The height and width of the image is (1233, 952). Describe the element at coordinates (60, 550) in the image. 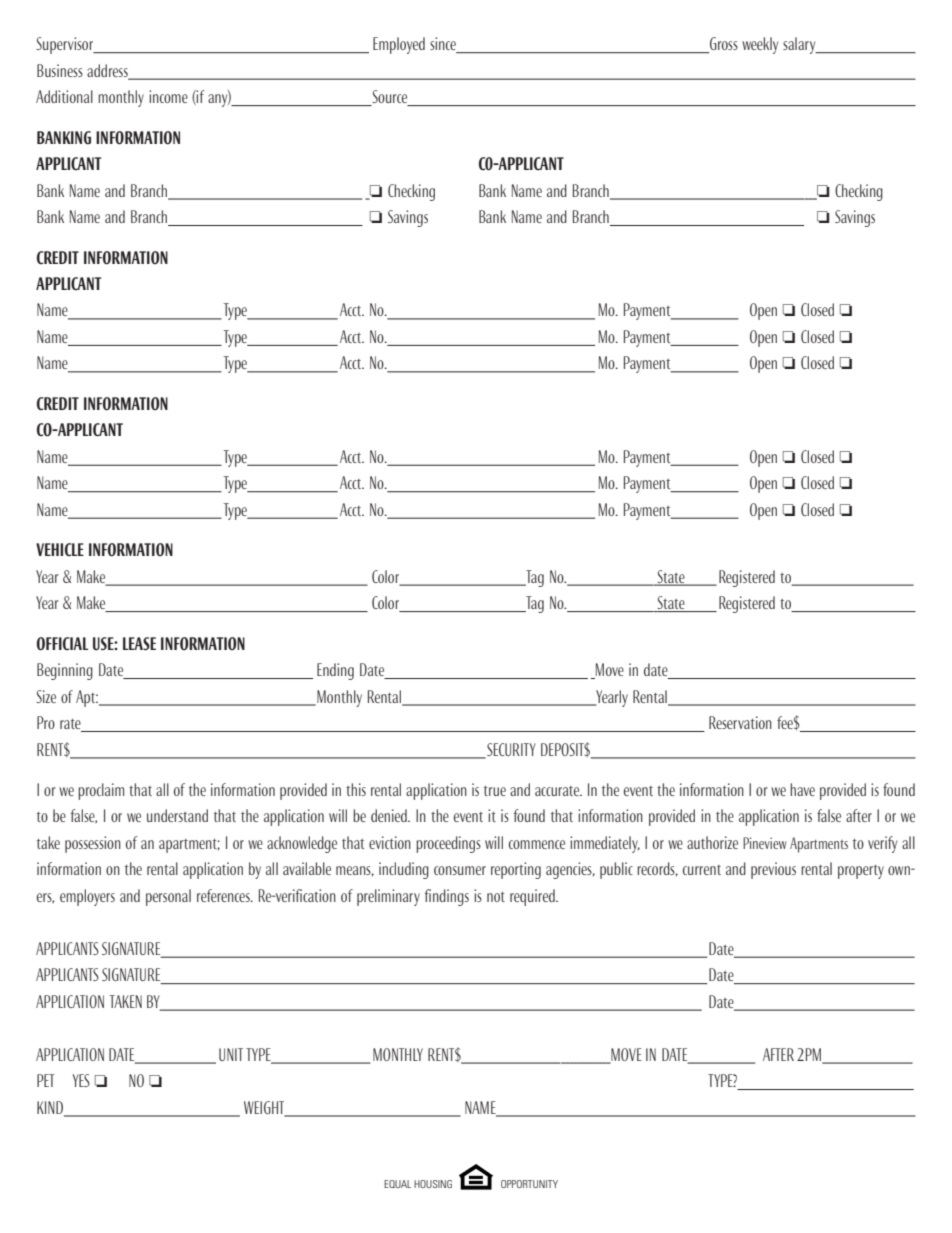

I see `VEHICLE` at that location.
